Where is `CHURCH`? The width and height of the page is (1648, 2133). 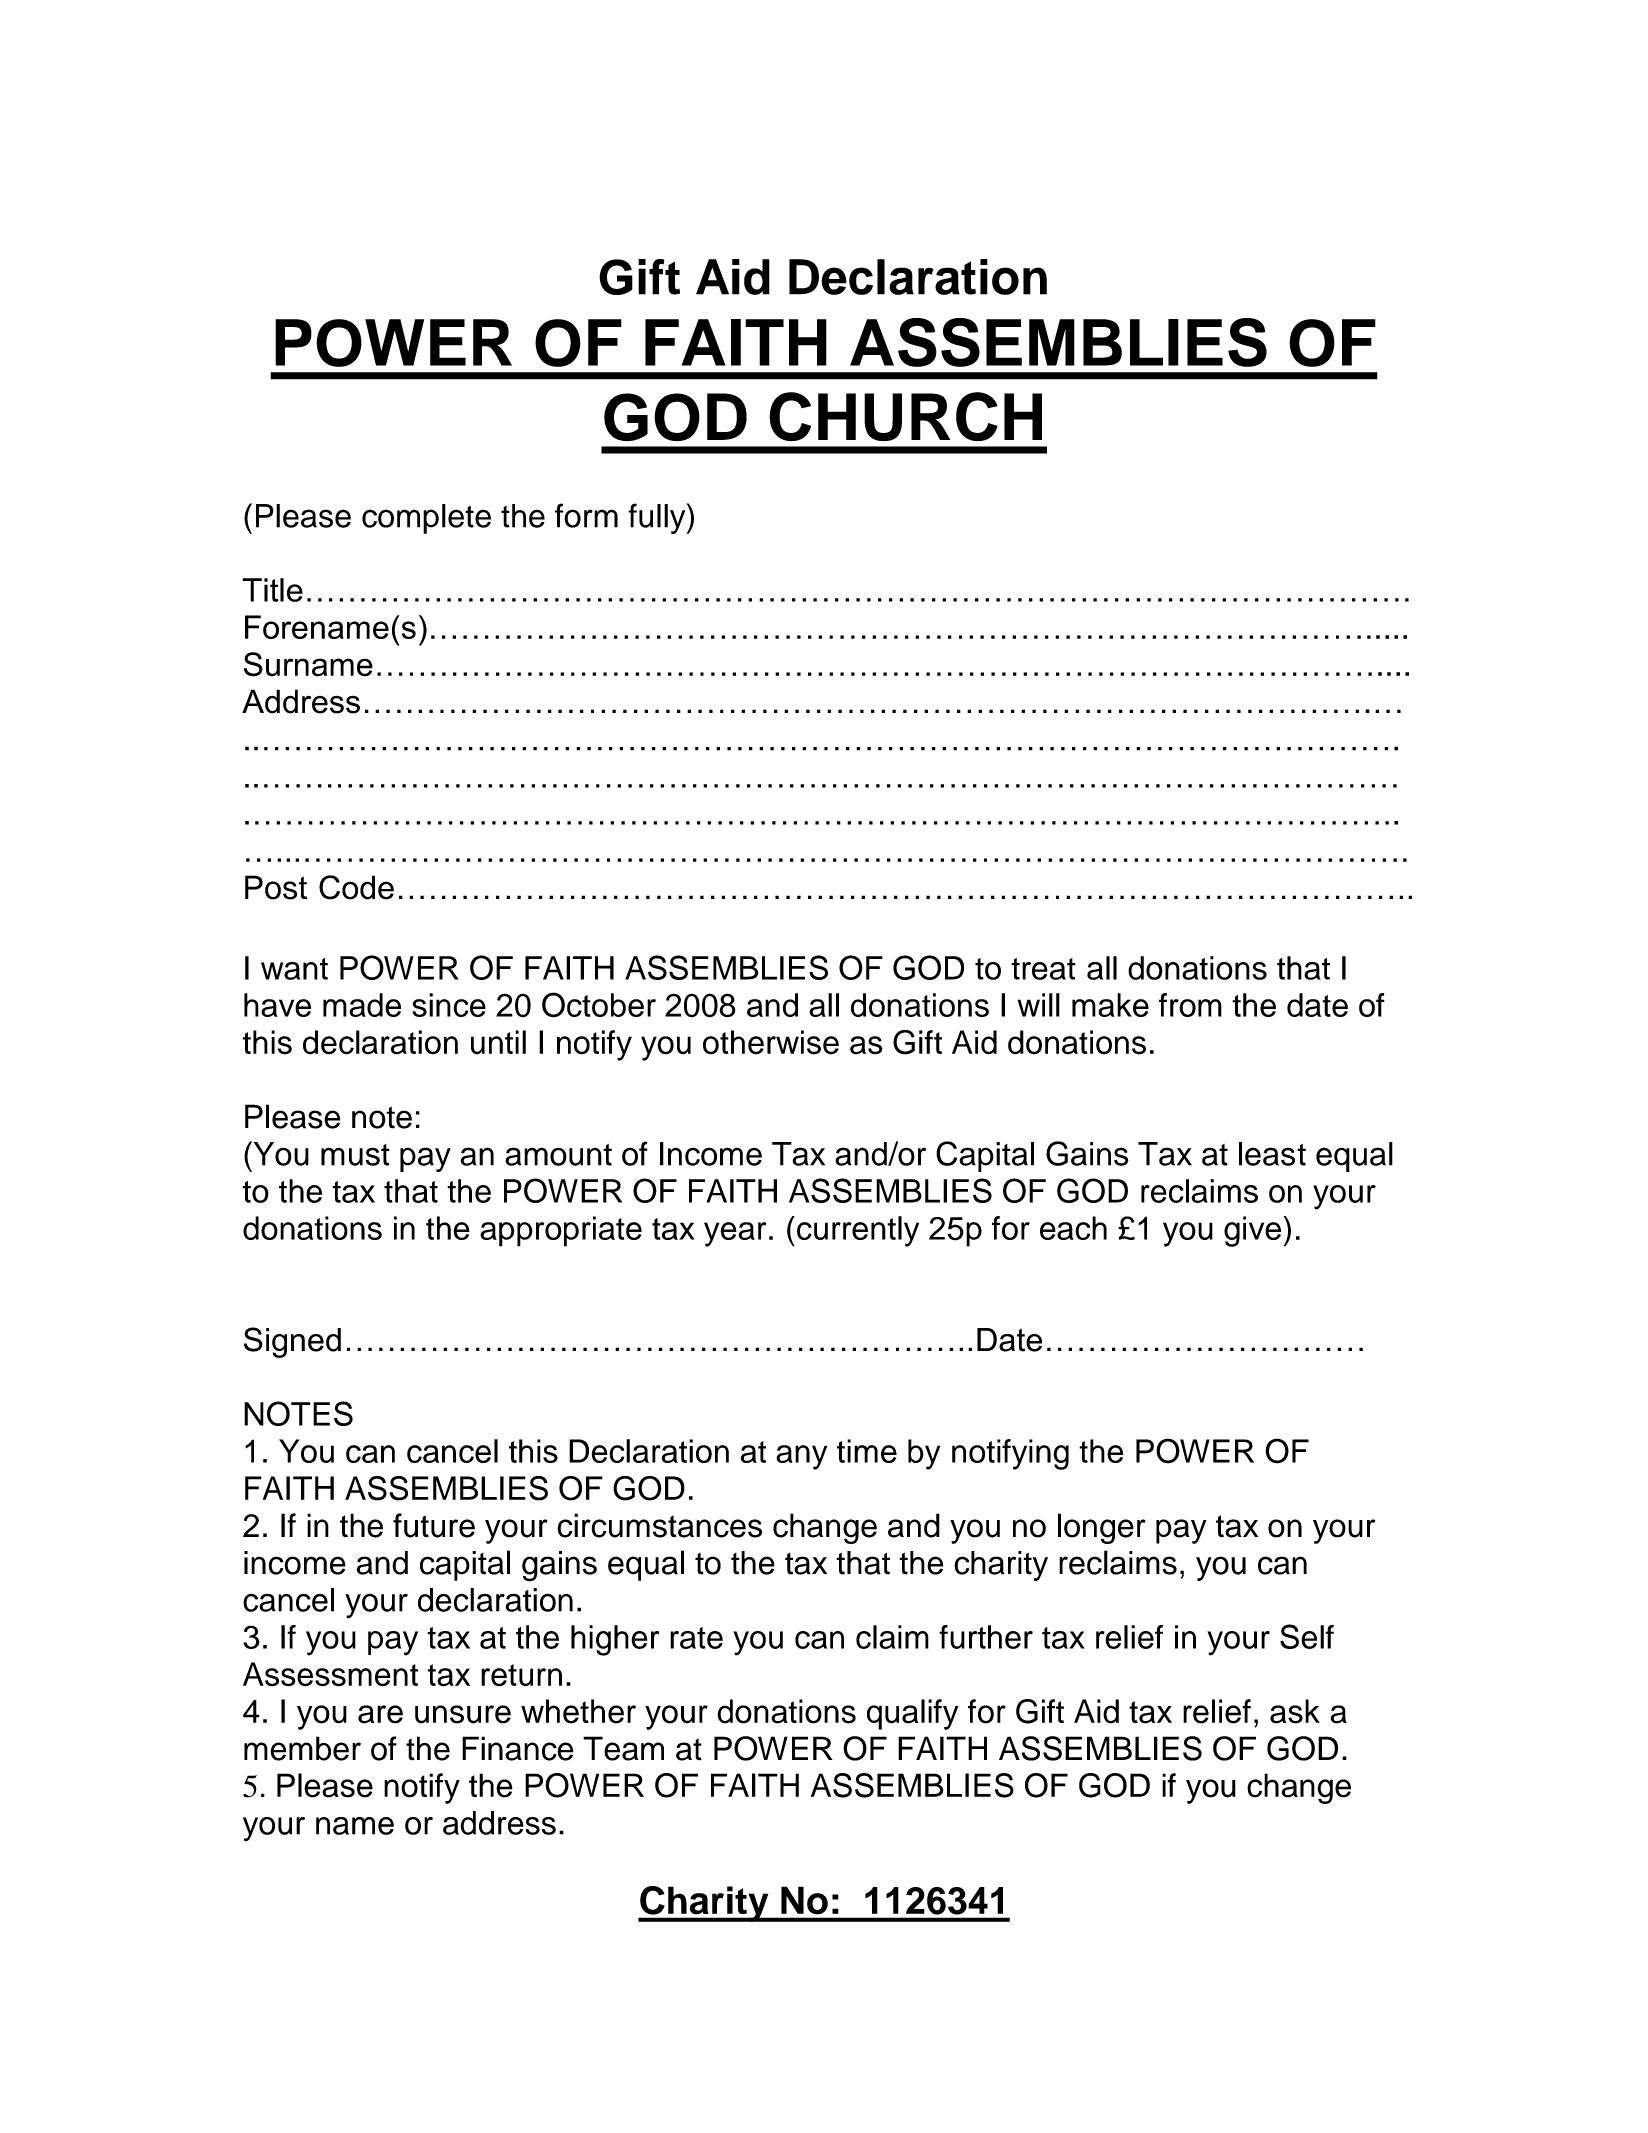
CHURCH is located at coordinates (905, 417).
